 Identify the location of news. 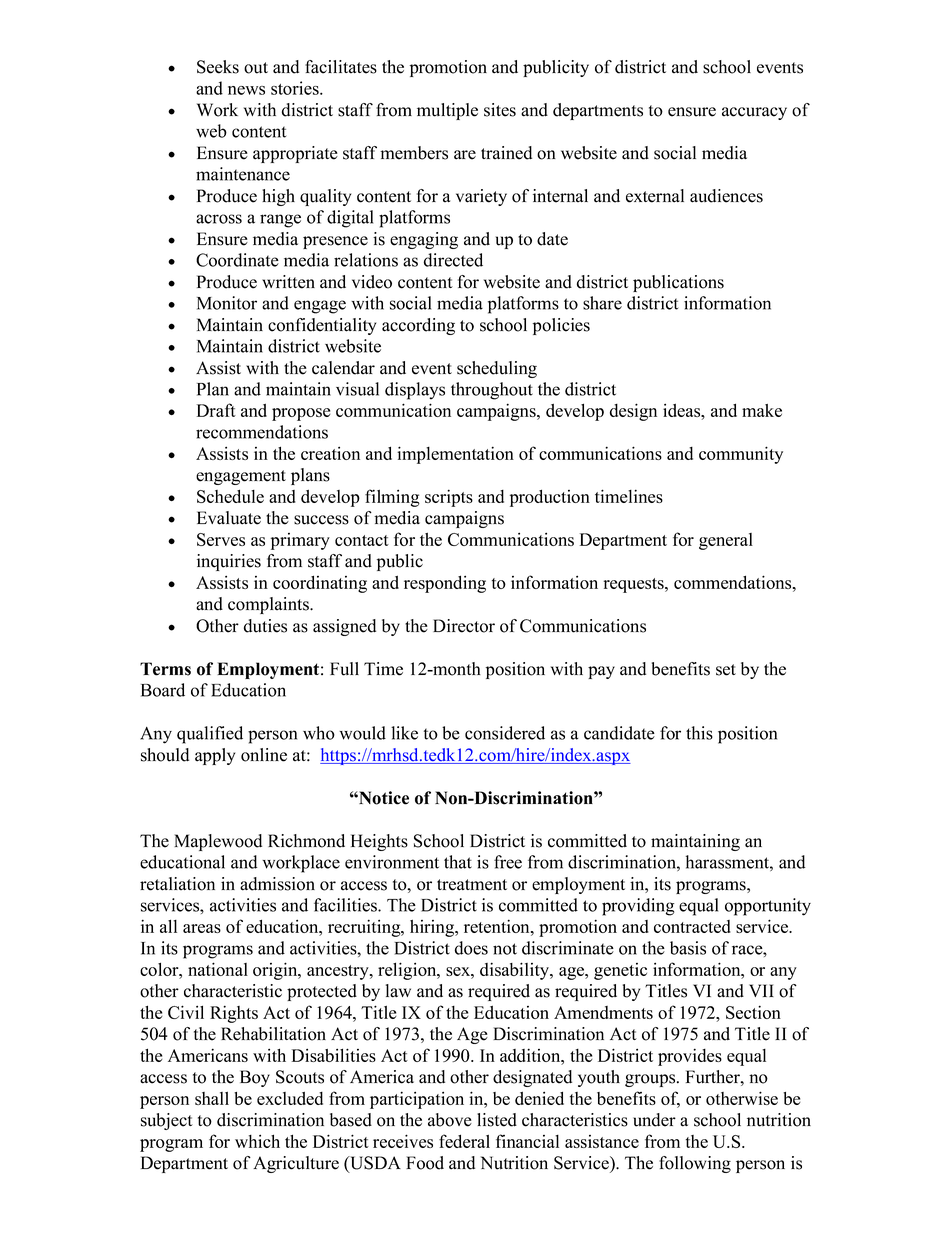
(246, 90).
